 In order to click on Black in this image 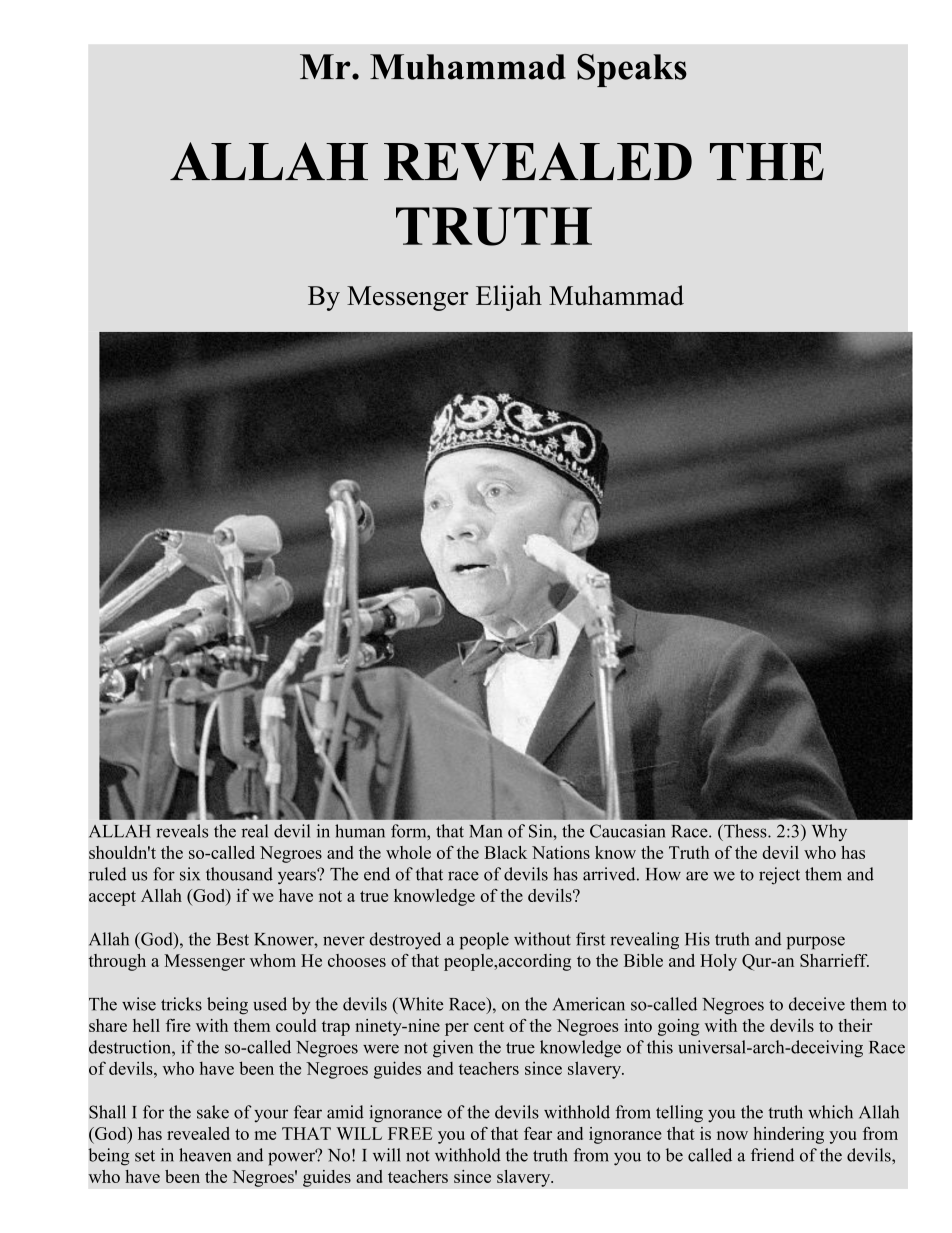, I will do `click(505, 852)`.
